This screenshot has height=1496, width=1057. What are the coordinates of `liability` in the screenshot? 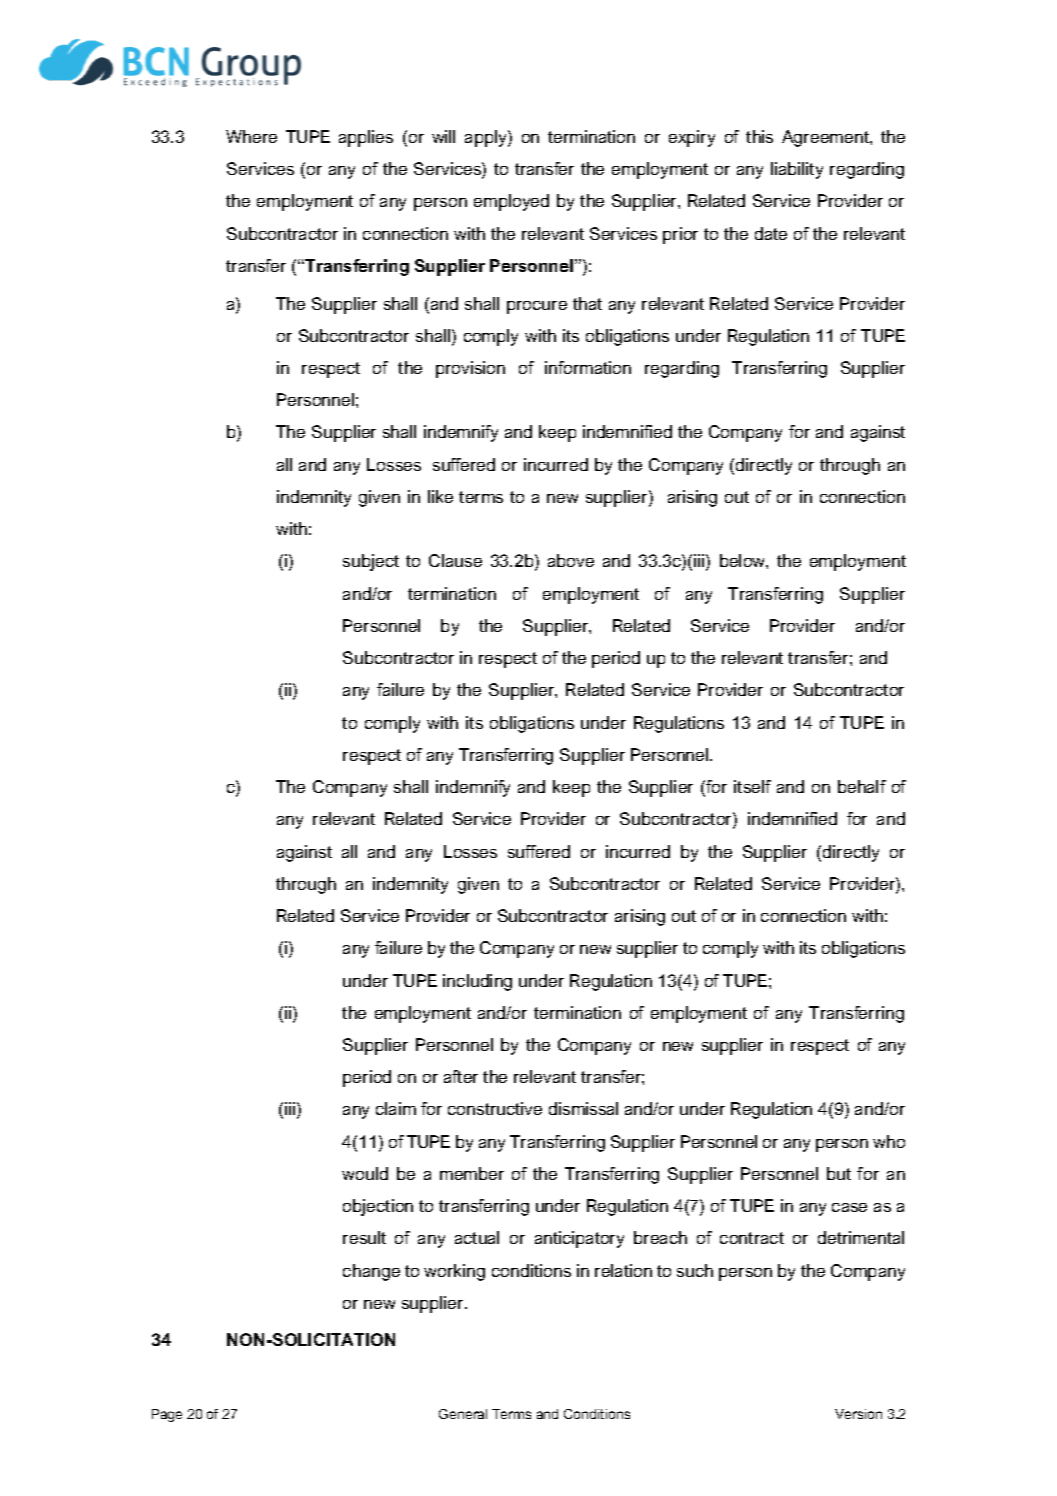 It's located at (797, 170).
